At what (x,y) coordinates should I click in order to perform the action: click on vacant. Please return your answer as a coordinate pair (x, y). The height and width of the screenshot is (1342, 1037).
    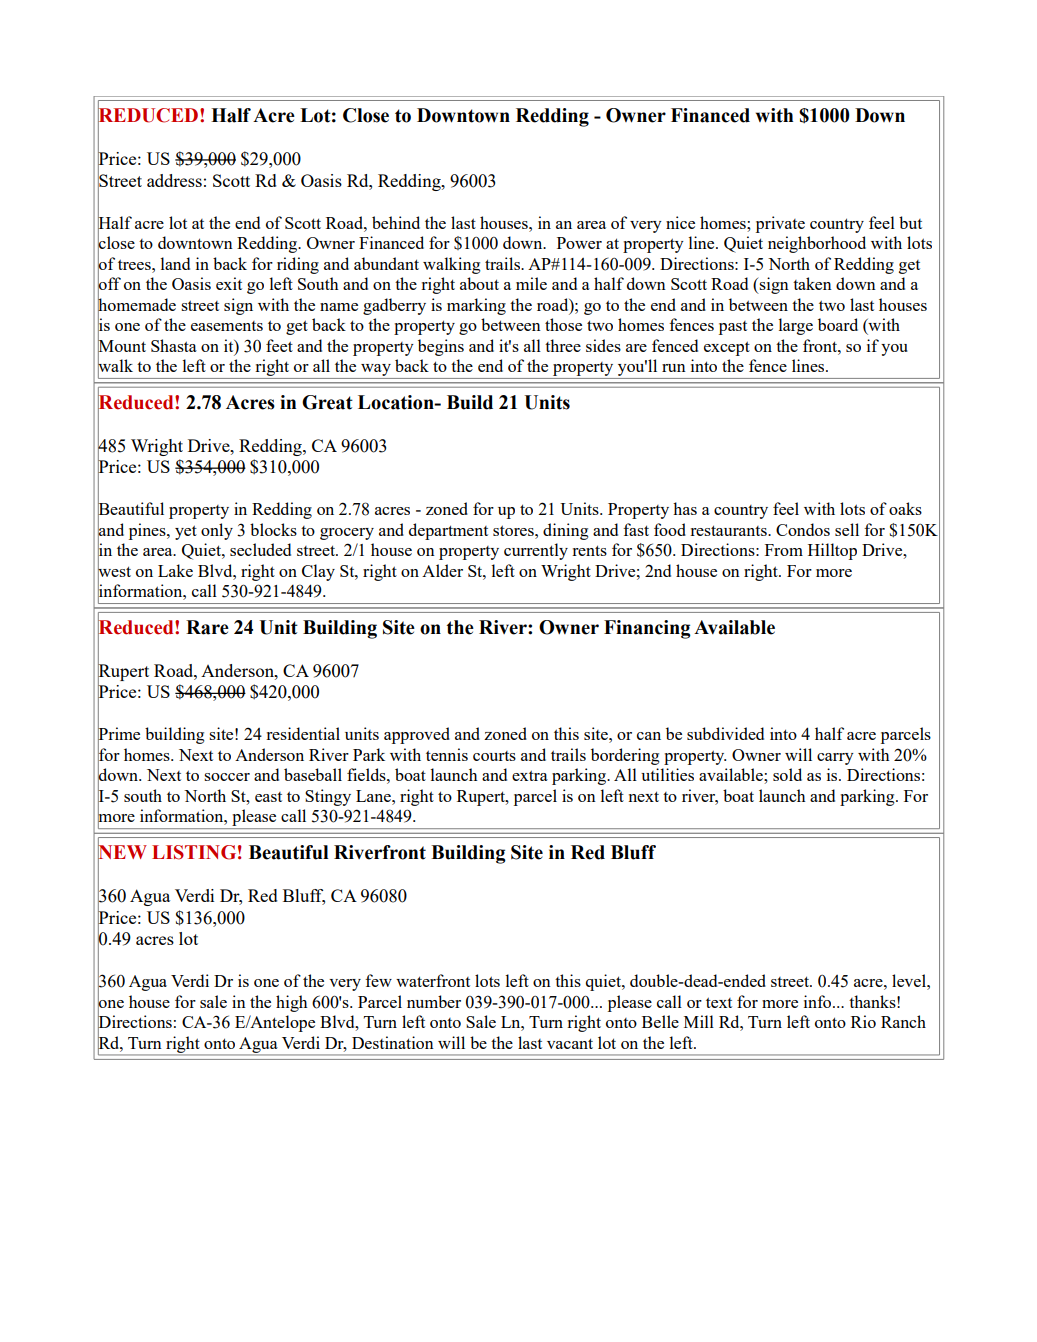
    Looking at the image, I should click on (570, 1043).
